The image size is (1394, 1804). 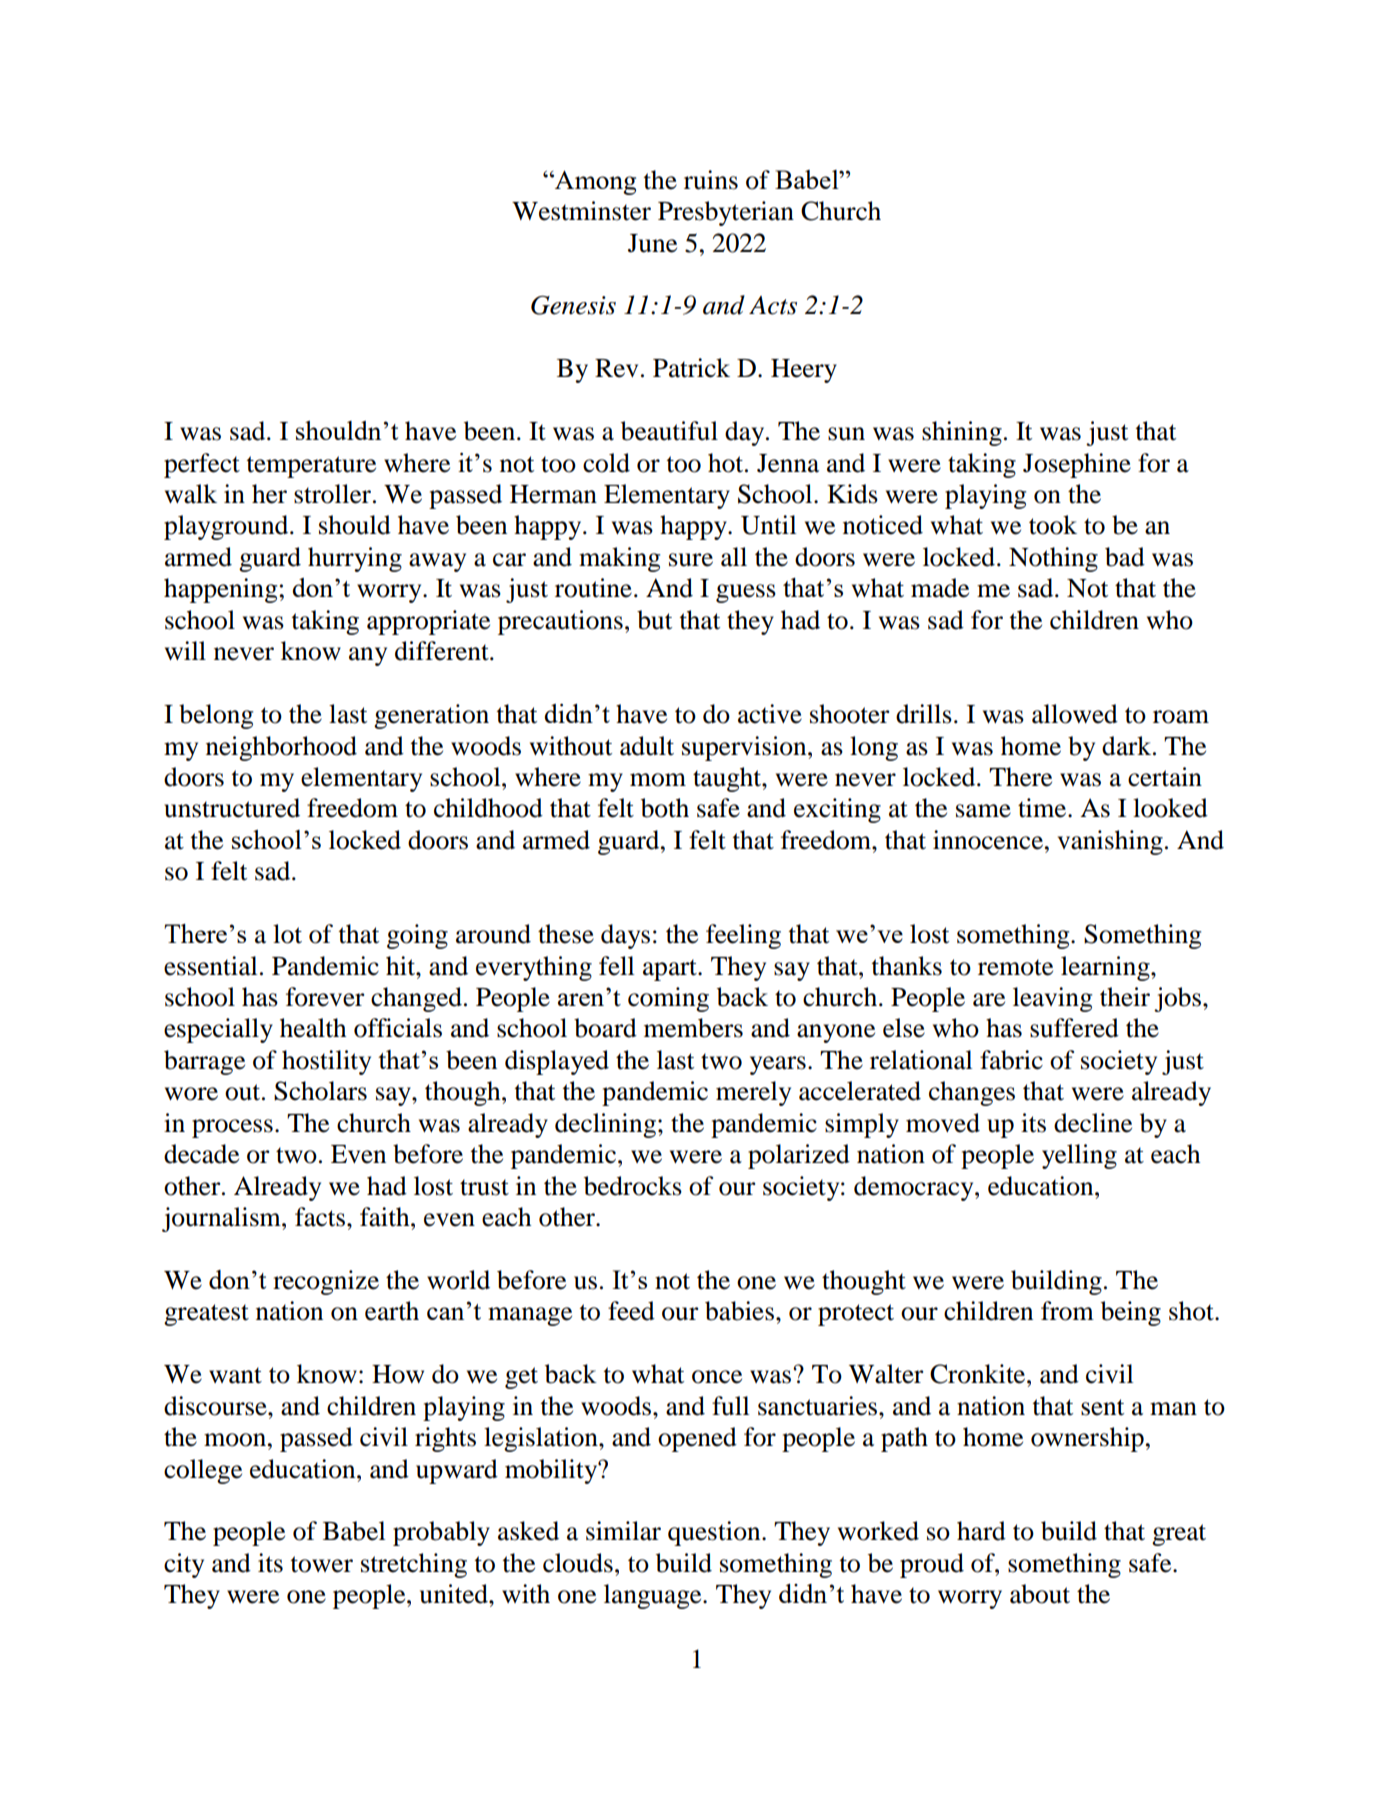 I want to click on about, so click(x=1040, y=1594).
